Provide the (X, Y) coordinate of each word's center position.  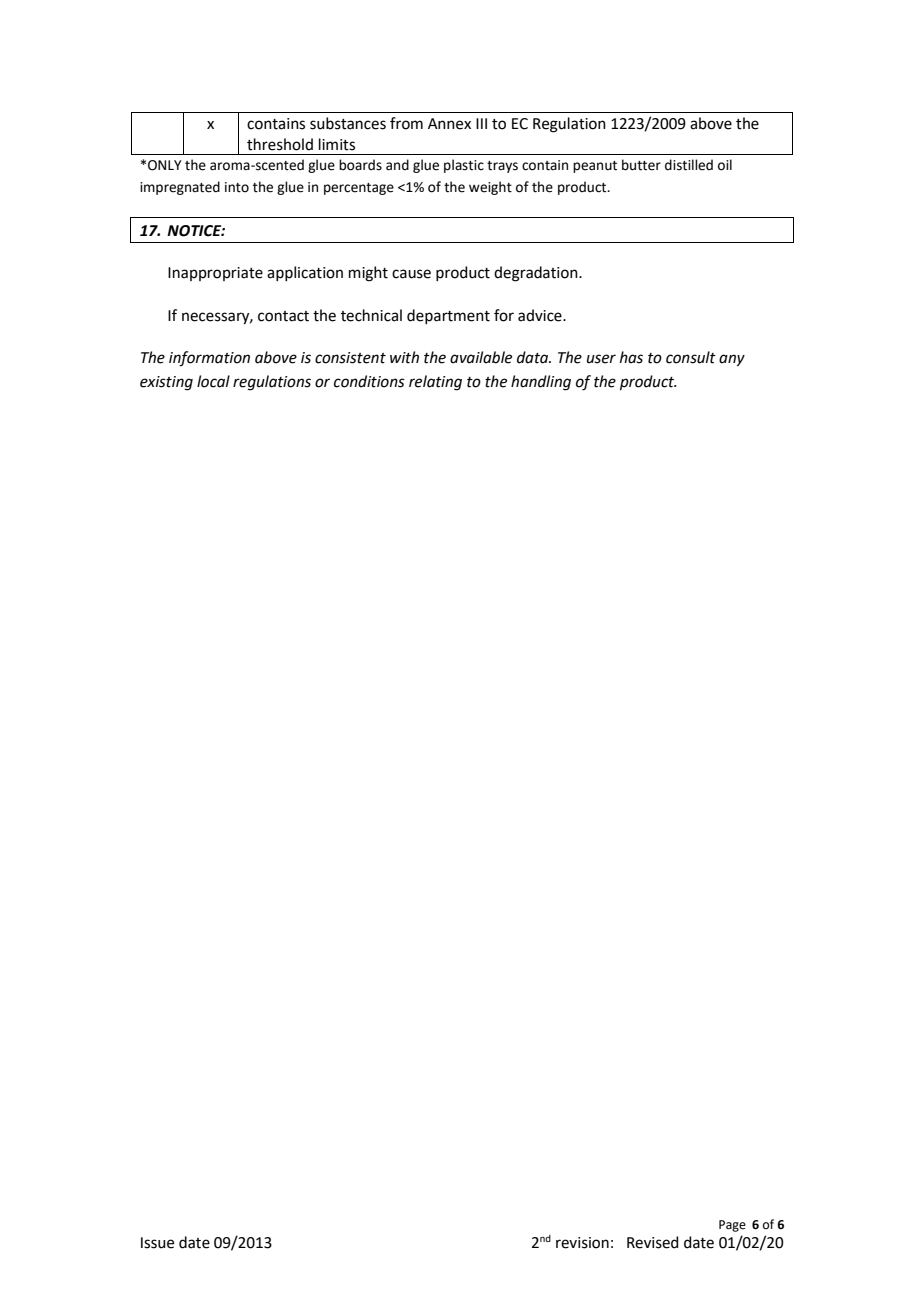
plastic (464, 166)
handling (541, 383)
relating (435, 383)
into (237, 187)
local (213, 381)
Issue (157, 1243)
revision (582, 1243)
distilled (689, 165)
